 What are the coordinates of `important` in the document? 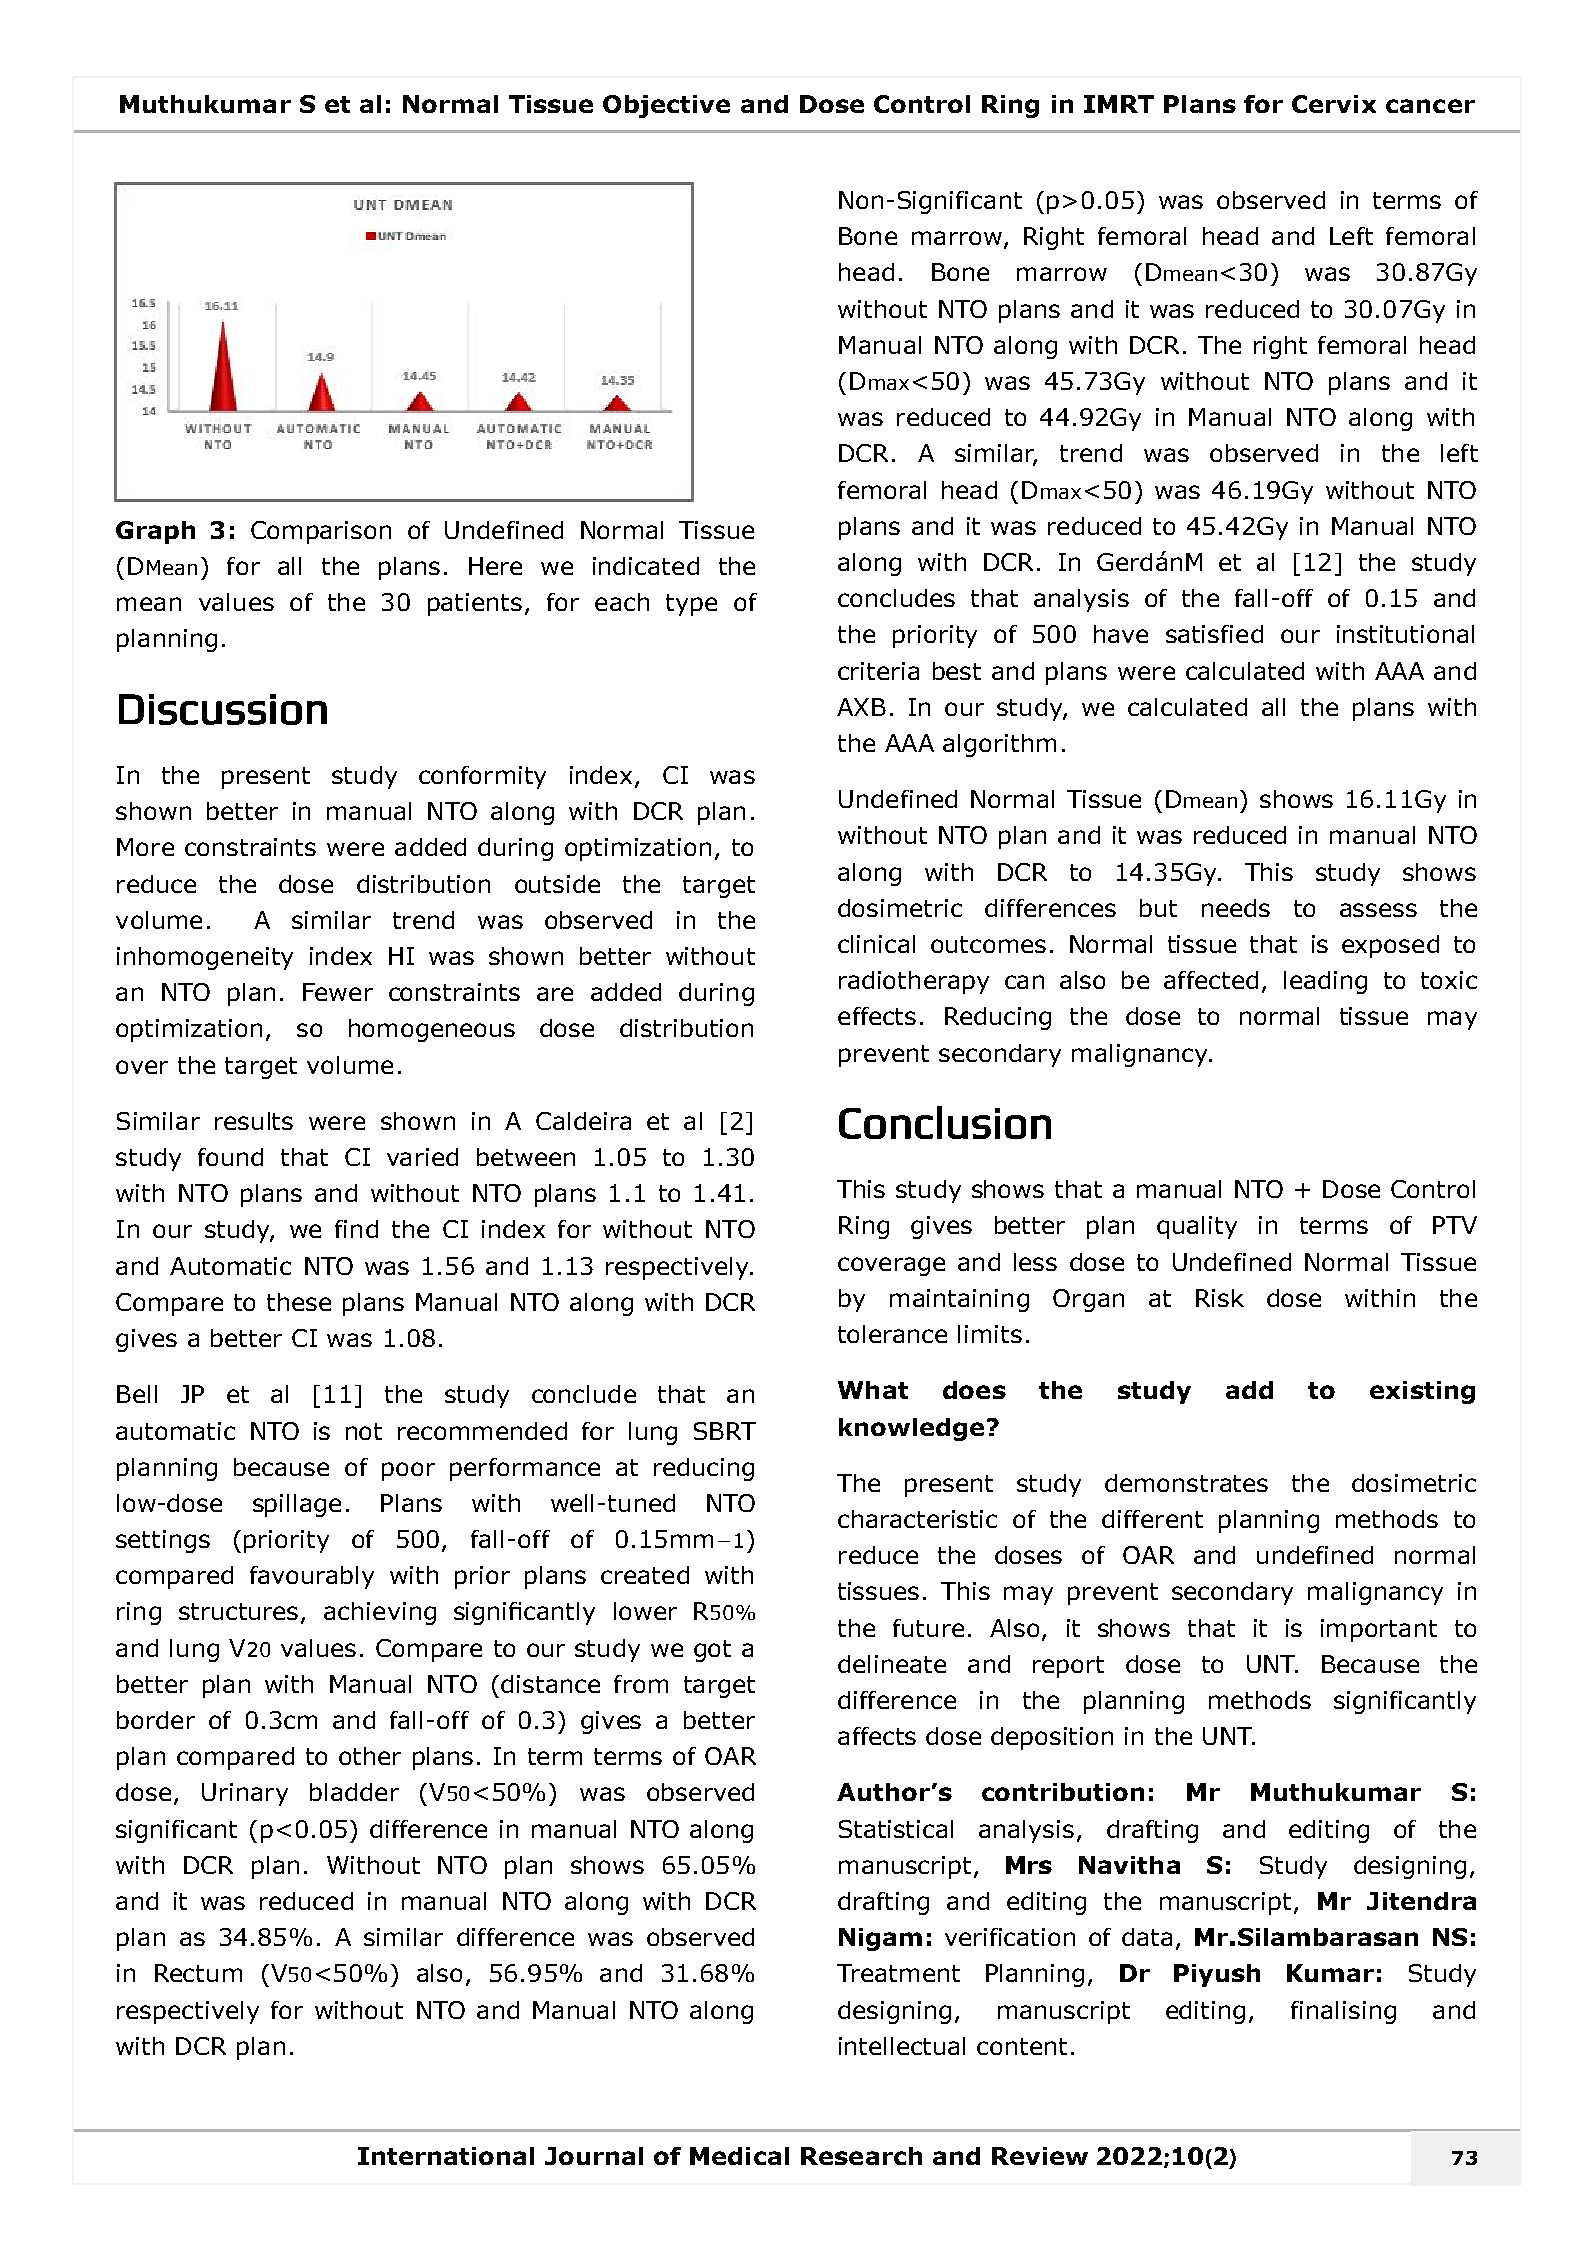 It's located at (1379, 1630).
